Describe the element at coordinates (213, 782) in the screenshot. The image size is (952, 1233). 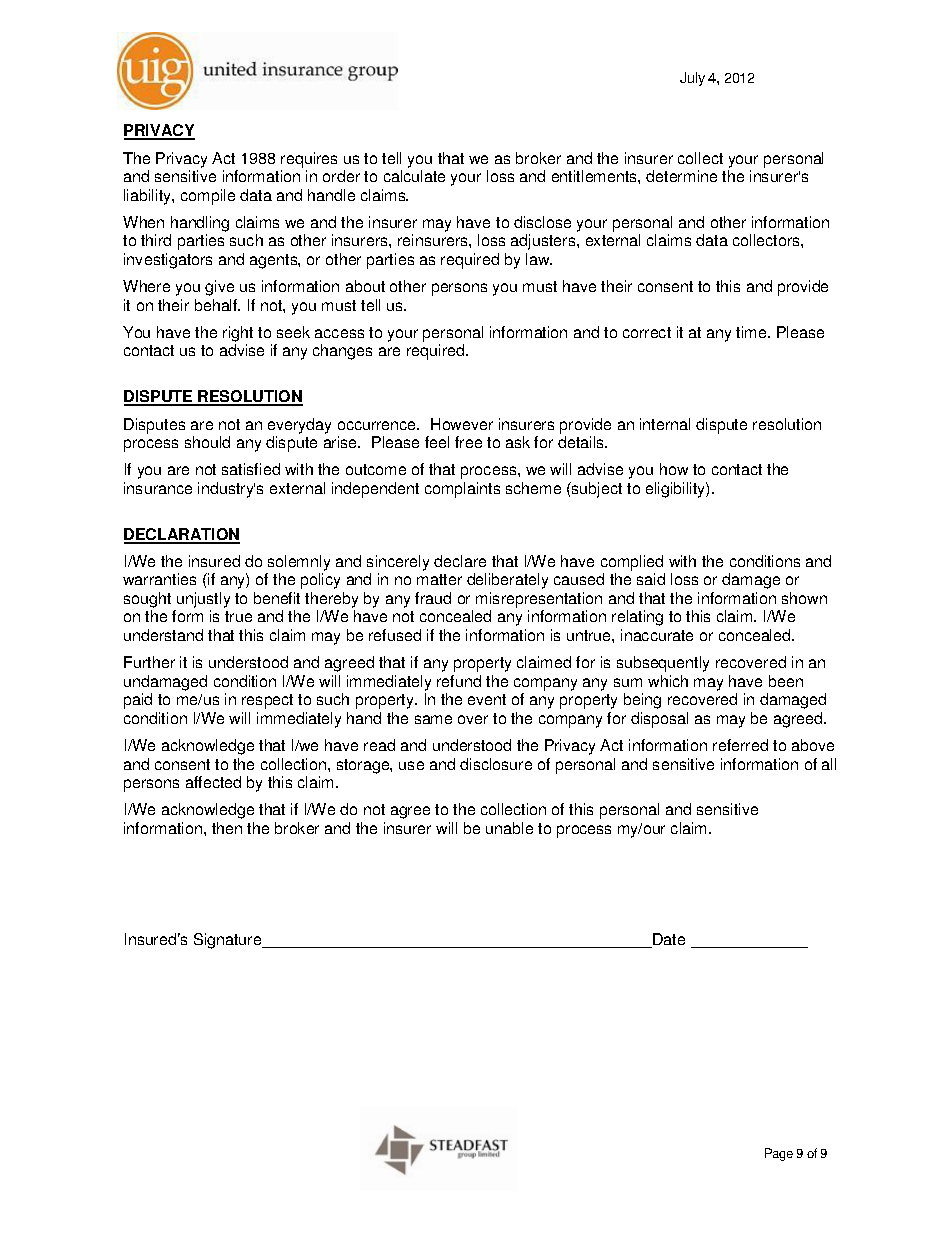
I see `affected` at that location.
